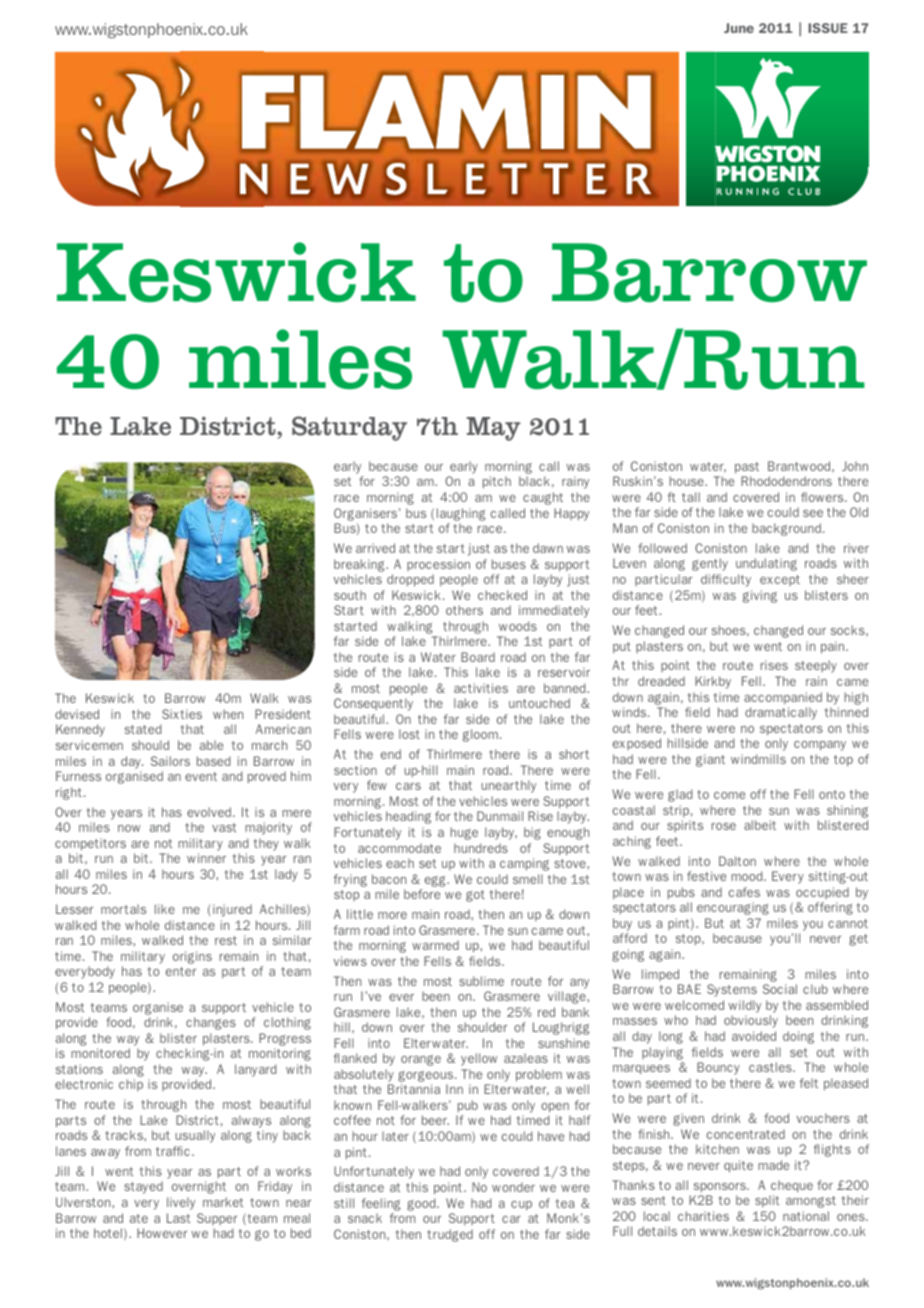  What do you see at coordinates (182, 714) in the document?
I see `Sixties` at bounding box center [182, 714].
